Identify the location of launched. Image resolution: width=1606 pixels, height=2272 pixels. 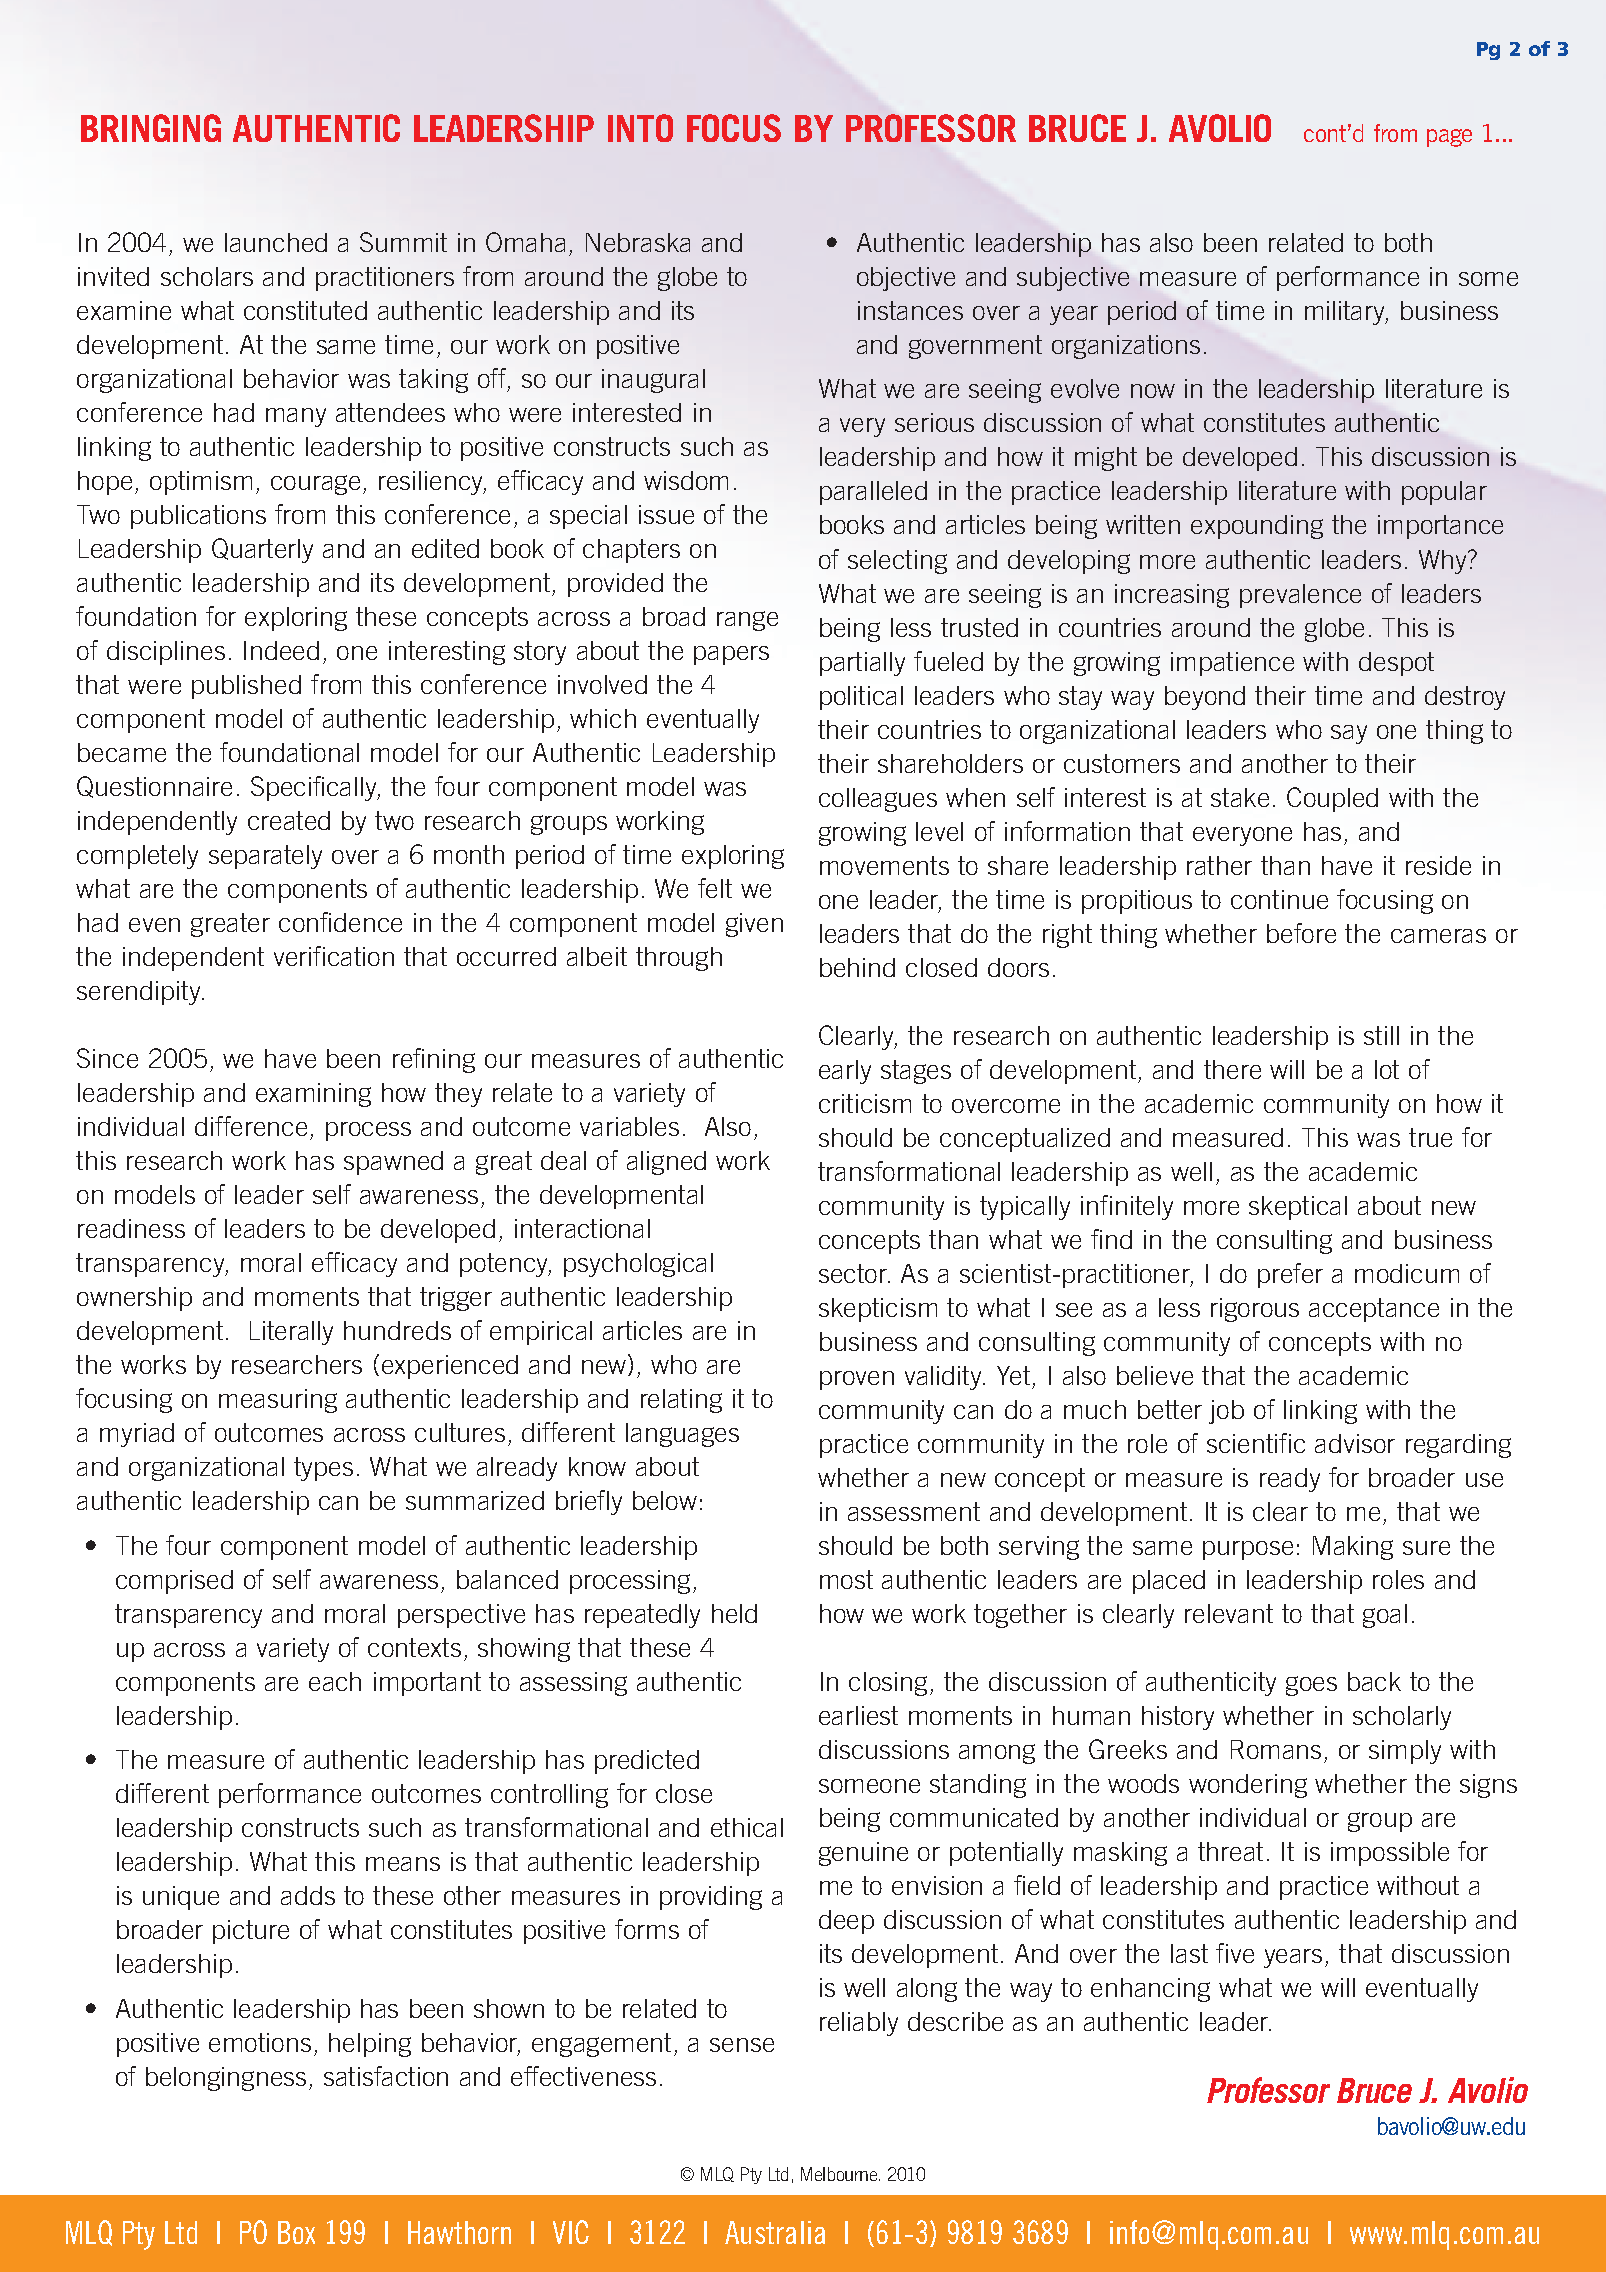
(276, 242).
